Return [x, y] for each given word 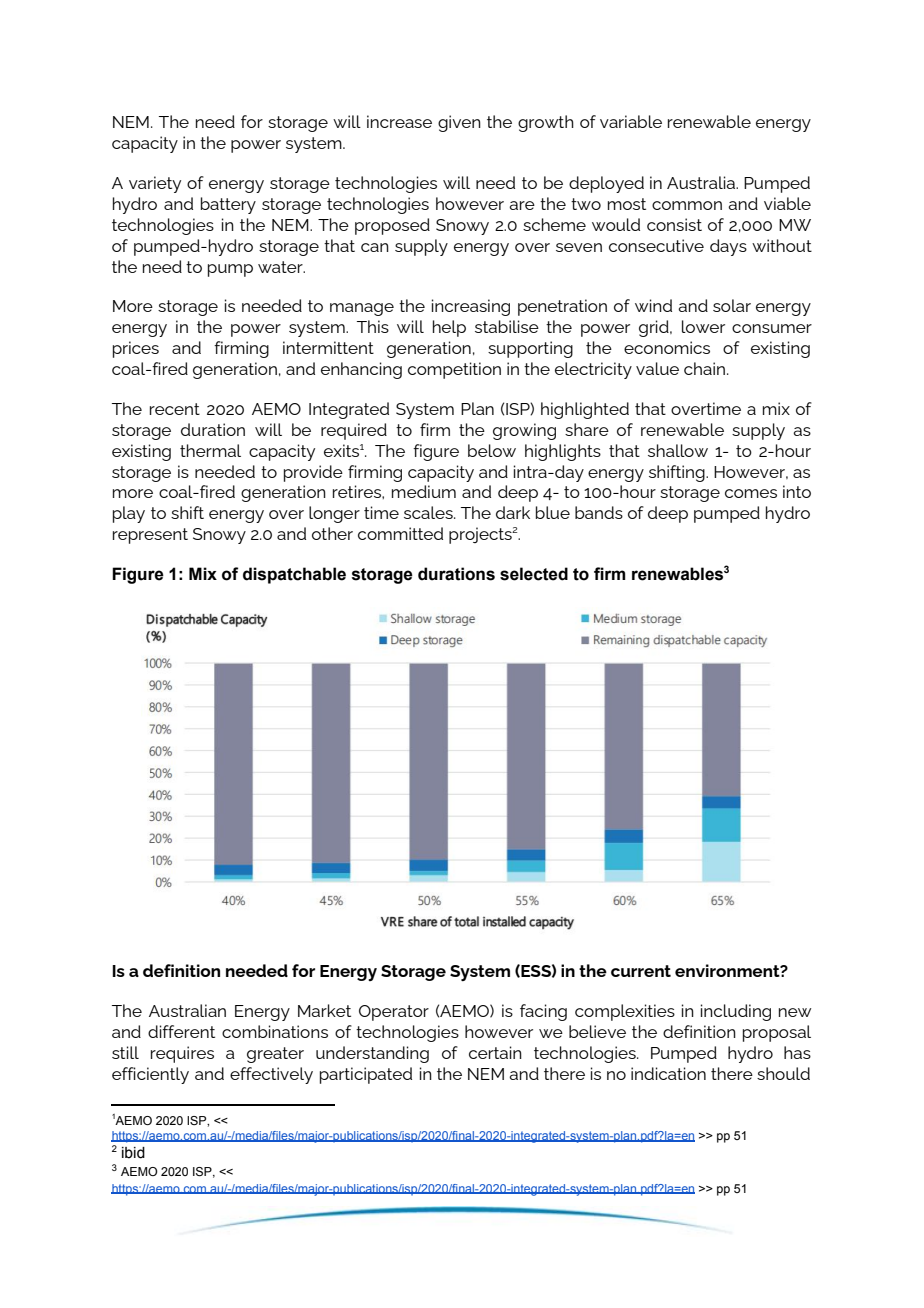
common [687, 205]
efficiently [150, 1075]
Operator [394, 1013]
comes [751, 493]
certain [495, 1052]
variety [155, 184]
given [459, 123]
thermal [210, 450]
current [641, 971]
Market [324, 1010]
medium [424, 491]
